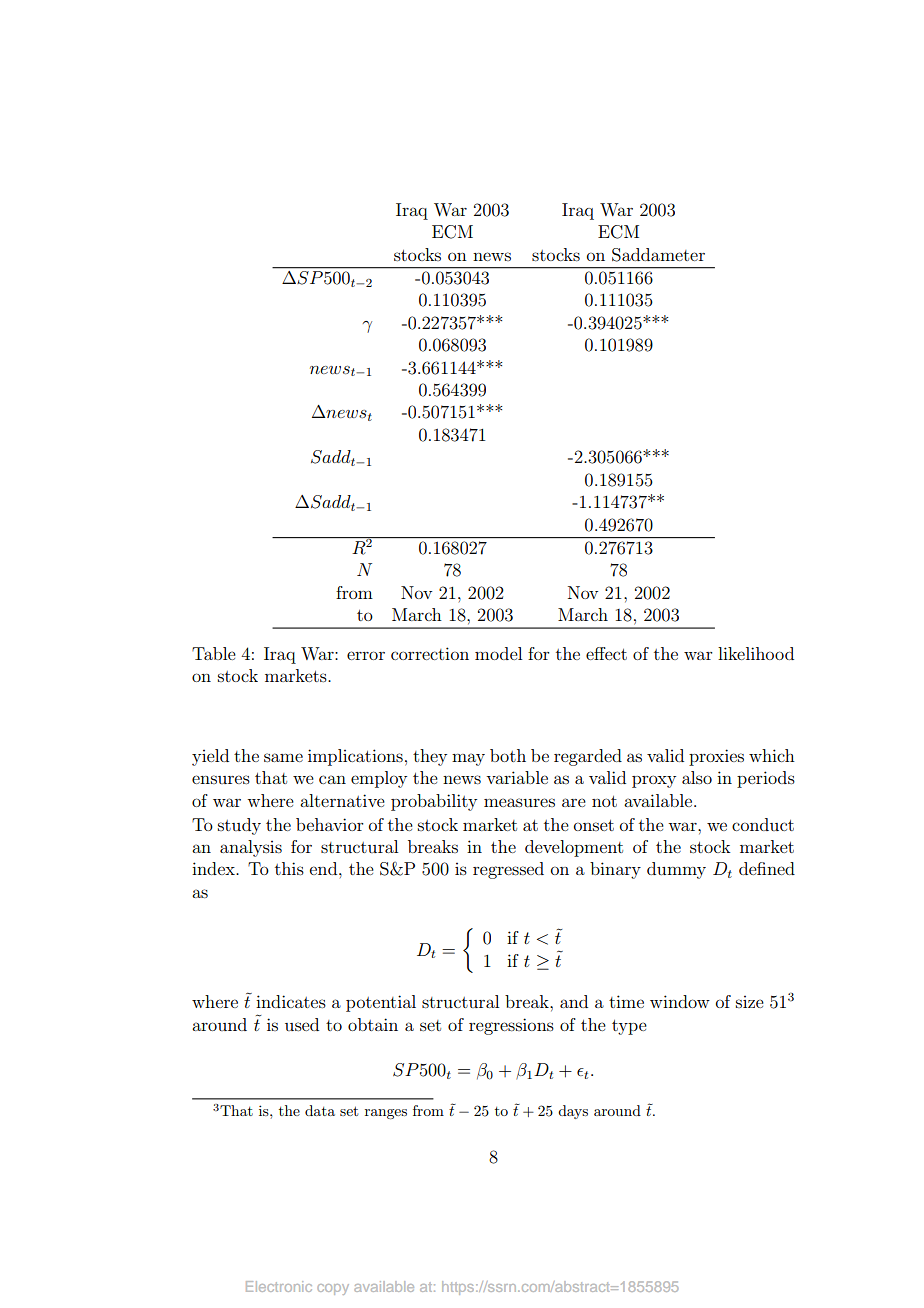 Image resolution: width=924 pixels, height=1308 pixels. I want to click on model, so click(498, 653).
